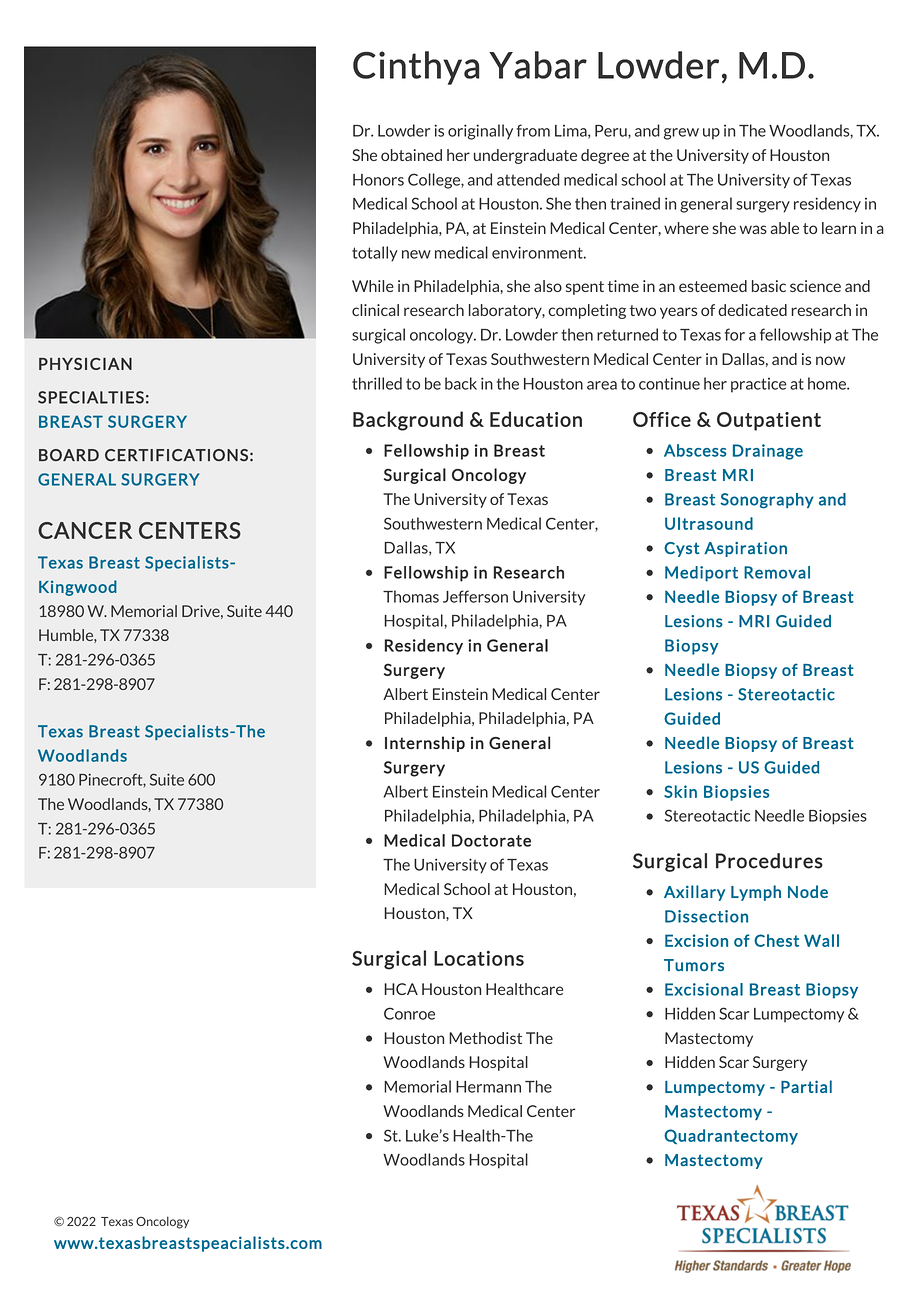  I want to click on Skin, so click(680, 791).
